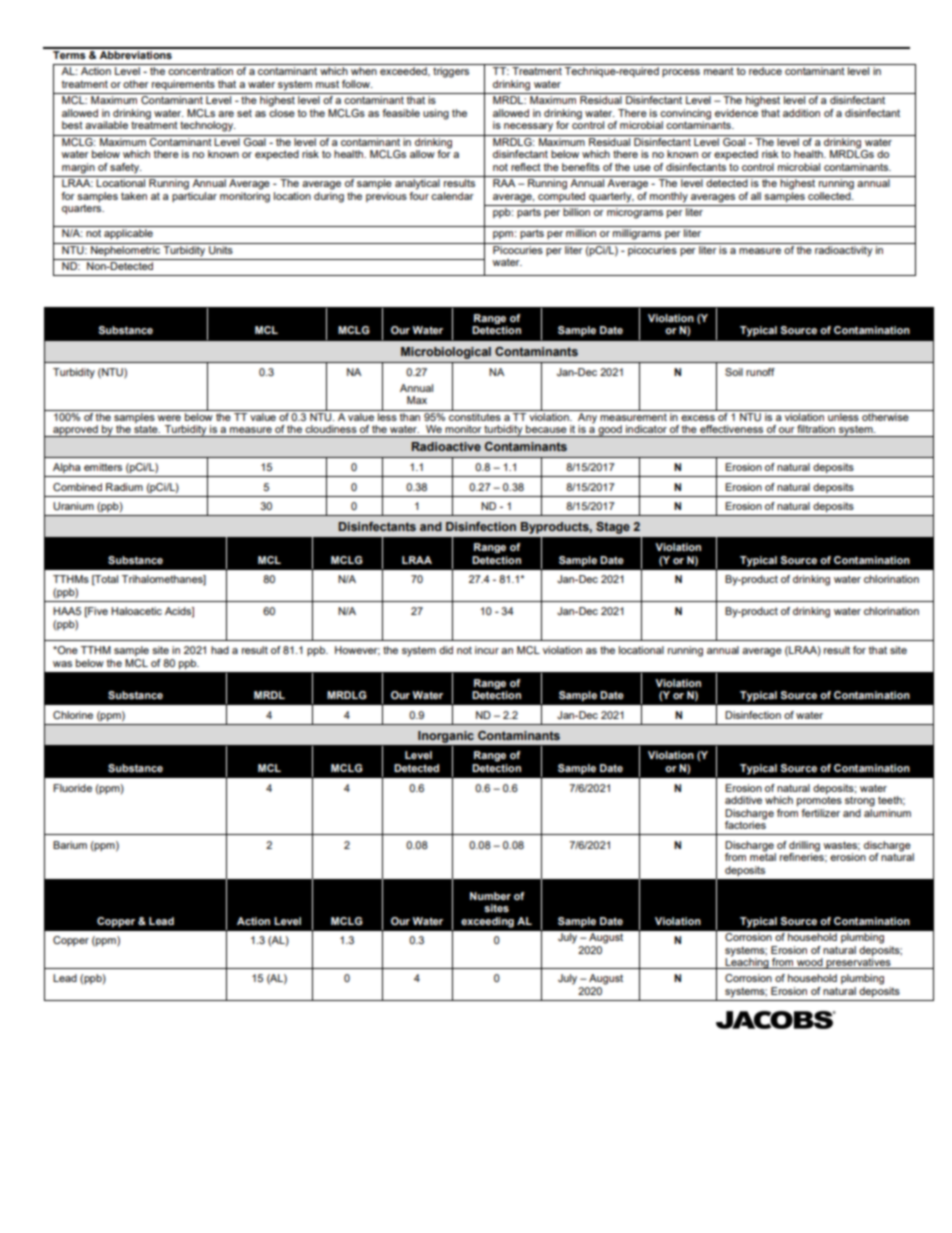  I want to click on using, so click(436, 114).
